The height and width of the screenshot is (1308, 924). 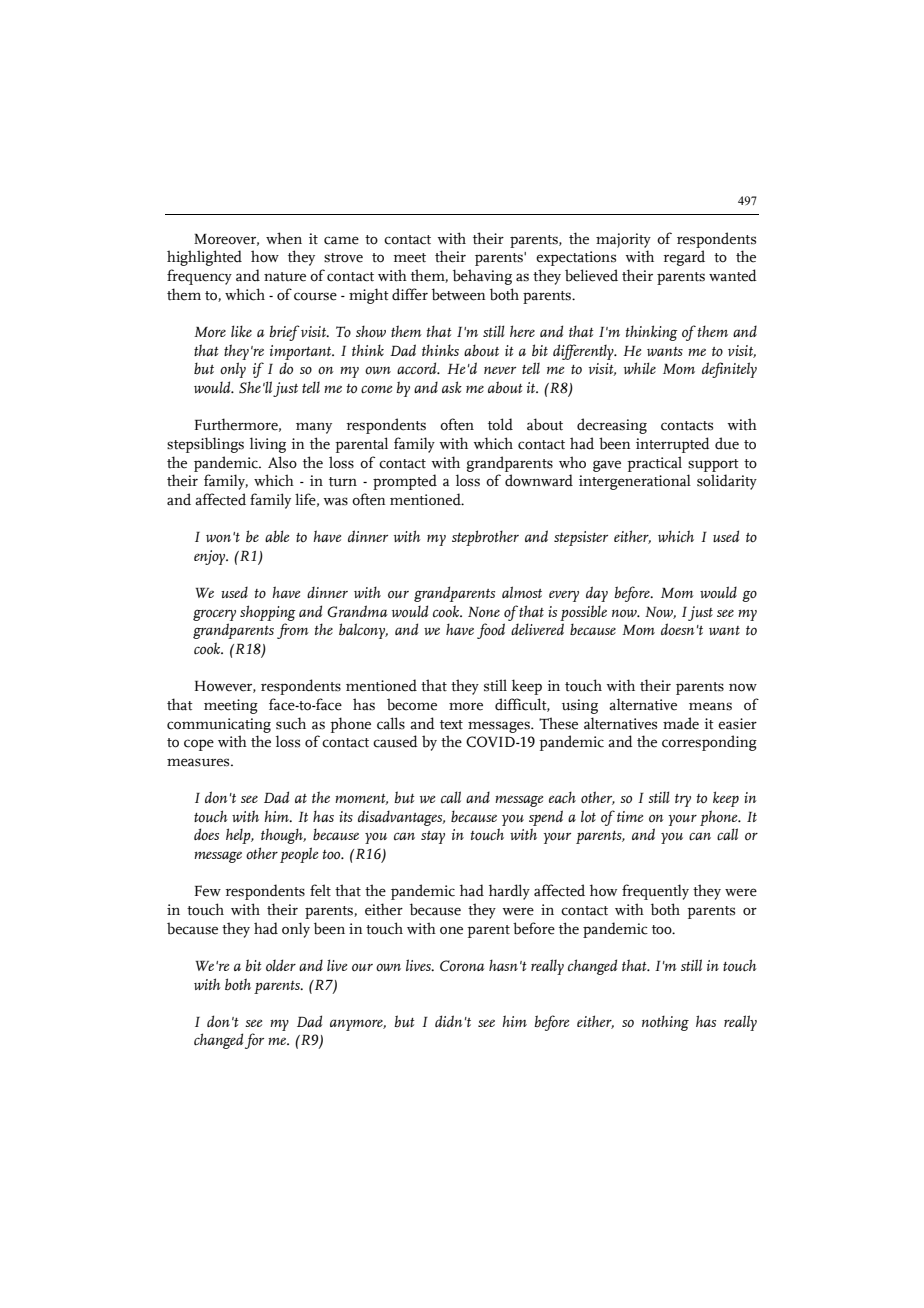 I want to click on Corona, so click(x=462, y=966).
